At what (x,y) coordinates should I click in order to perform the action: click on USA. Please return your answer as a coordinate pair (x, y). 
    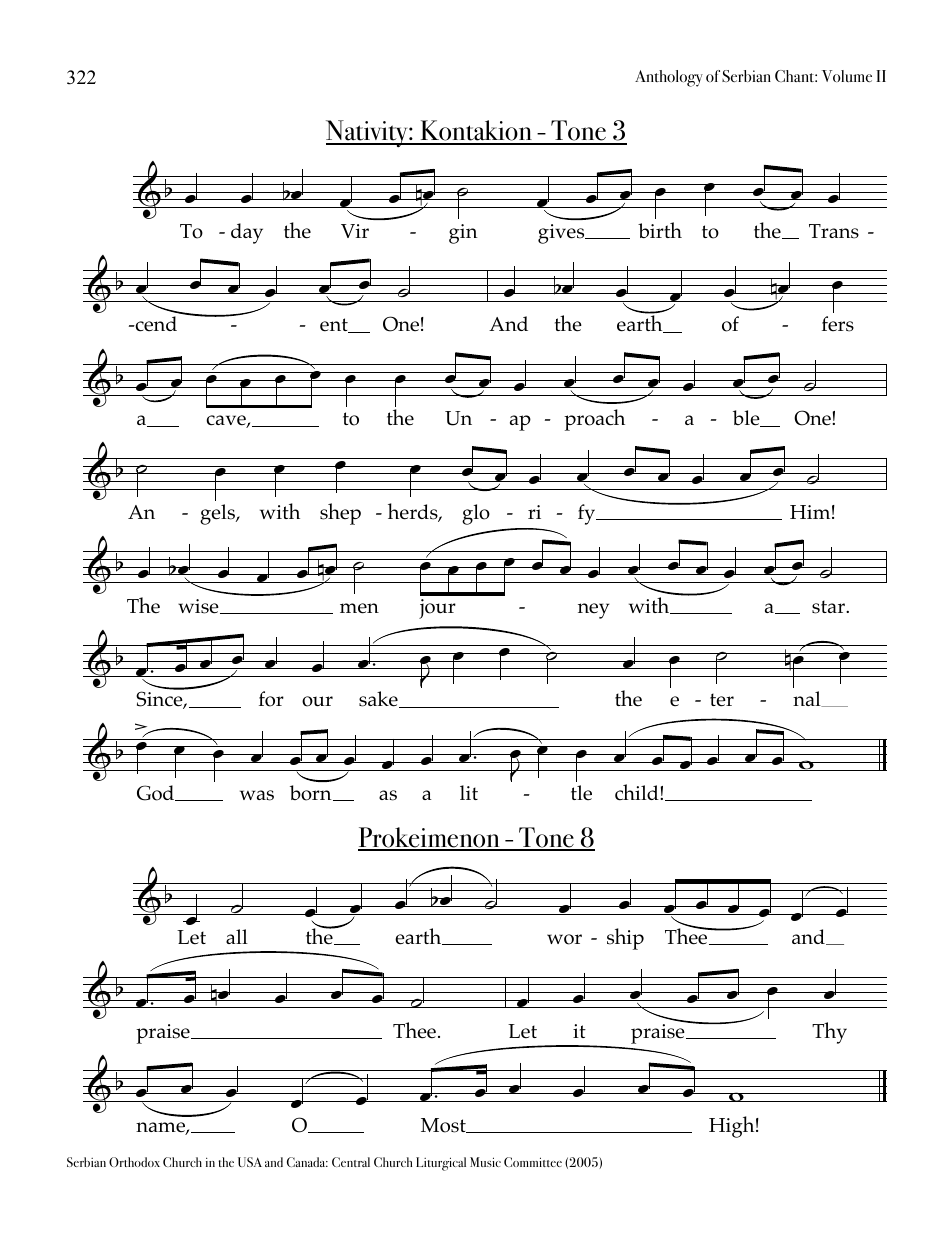
    Looking at the image, I should click on (250, 1162).
